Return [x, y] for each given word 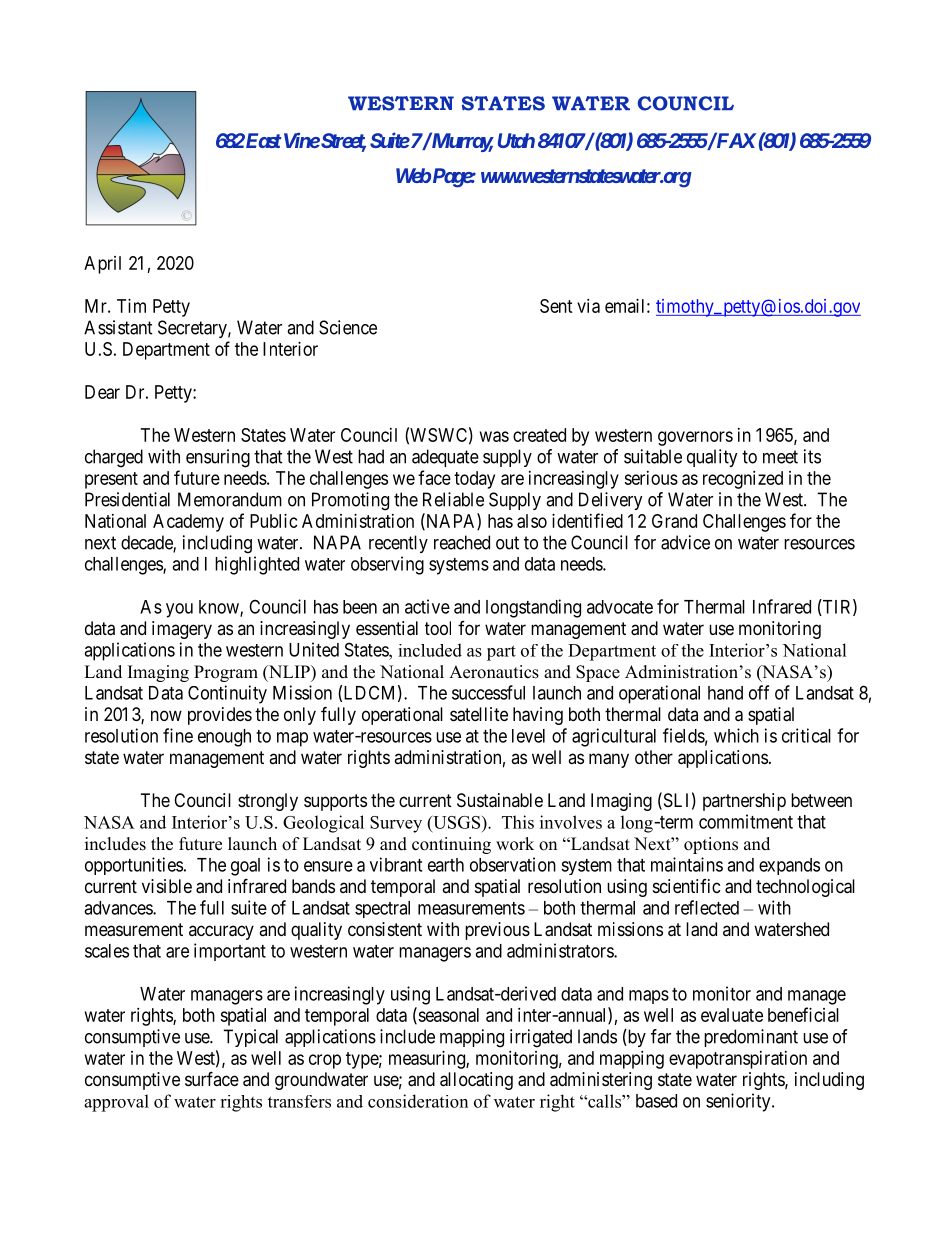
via [588, 306]
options [711, 845]
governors [695, 438]
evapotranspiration [738, 1060]
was [494, 436]
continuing [451, 845]
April [102, 265]
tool [438, 628]
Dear [102, 392]
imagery [182, 630]
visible [167, 886]
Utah [516, 140]
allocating [476, 1081]
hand [725, 693]
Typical [250, 1038]
